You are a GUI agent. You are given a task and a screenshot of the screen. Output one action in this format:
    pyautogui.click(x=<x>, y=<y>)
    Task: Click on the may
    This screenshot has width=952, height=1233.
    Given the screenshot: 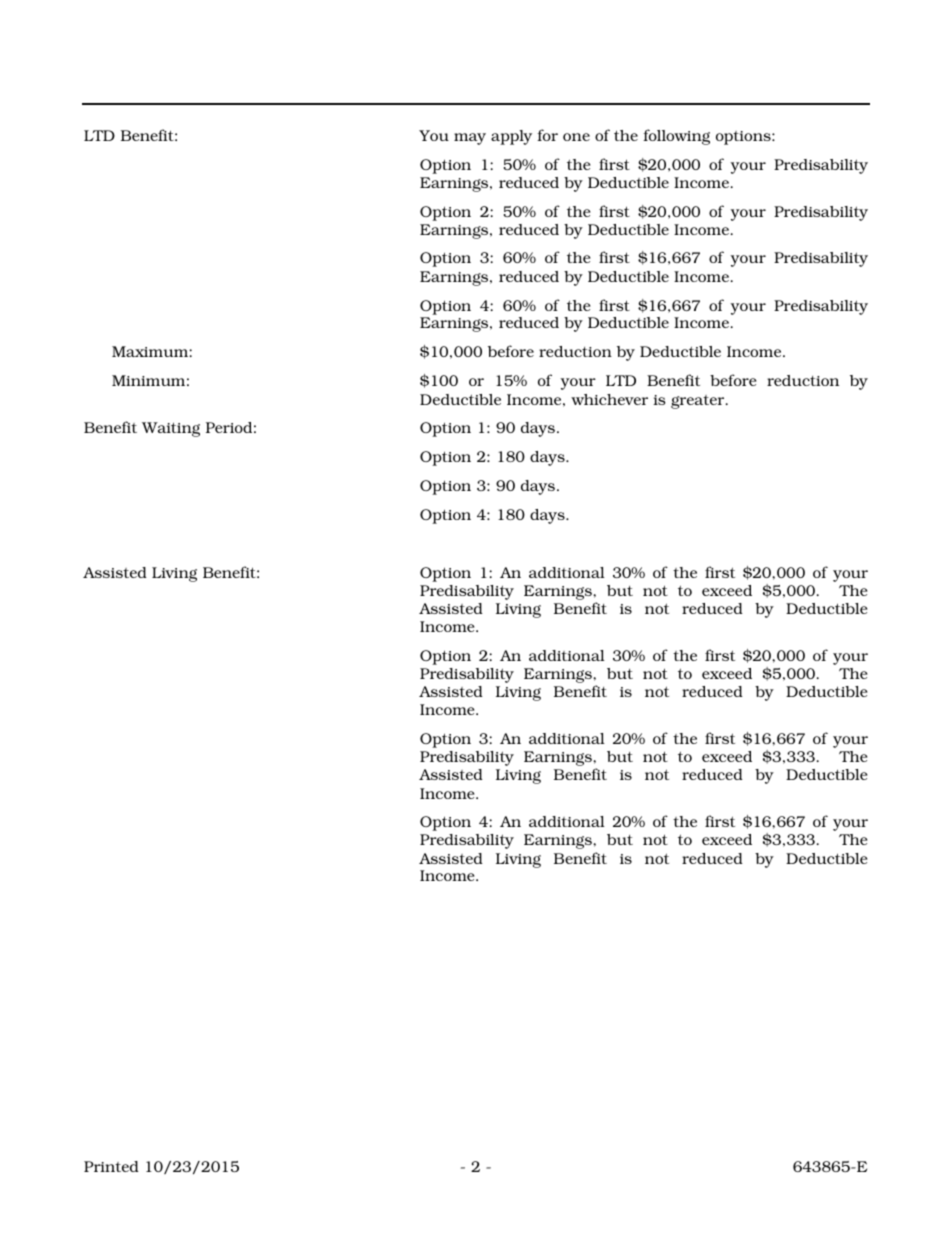 What is the action you would take?
    pyautogui.click(x=470, y=139)
